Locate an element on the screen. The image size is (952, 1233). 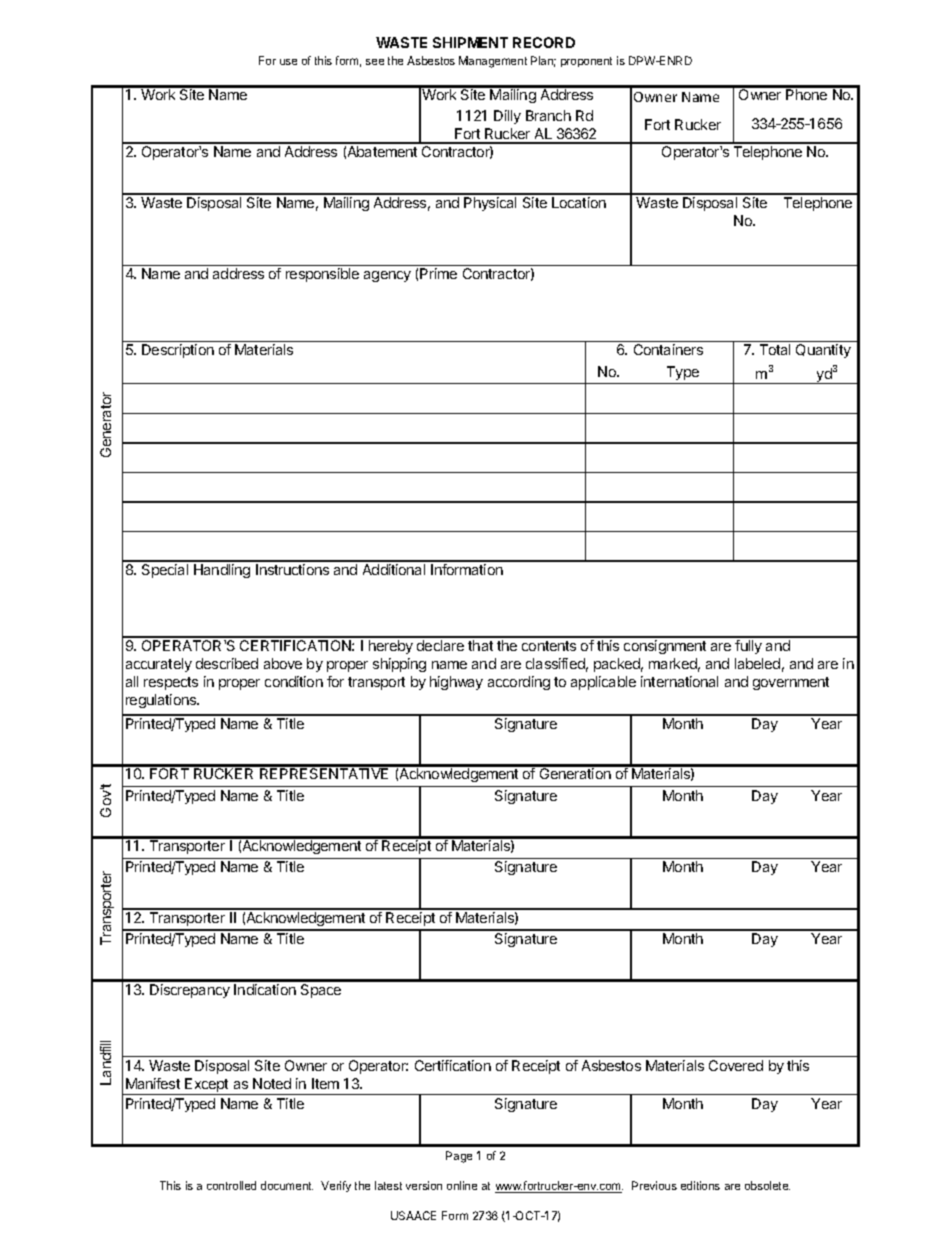
proponent is located at coordinates (586, 62).
